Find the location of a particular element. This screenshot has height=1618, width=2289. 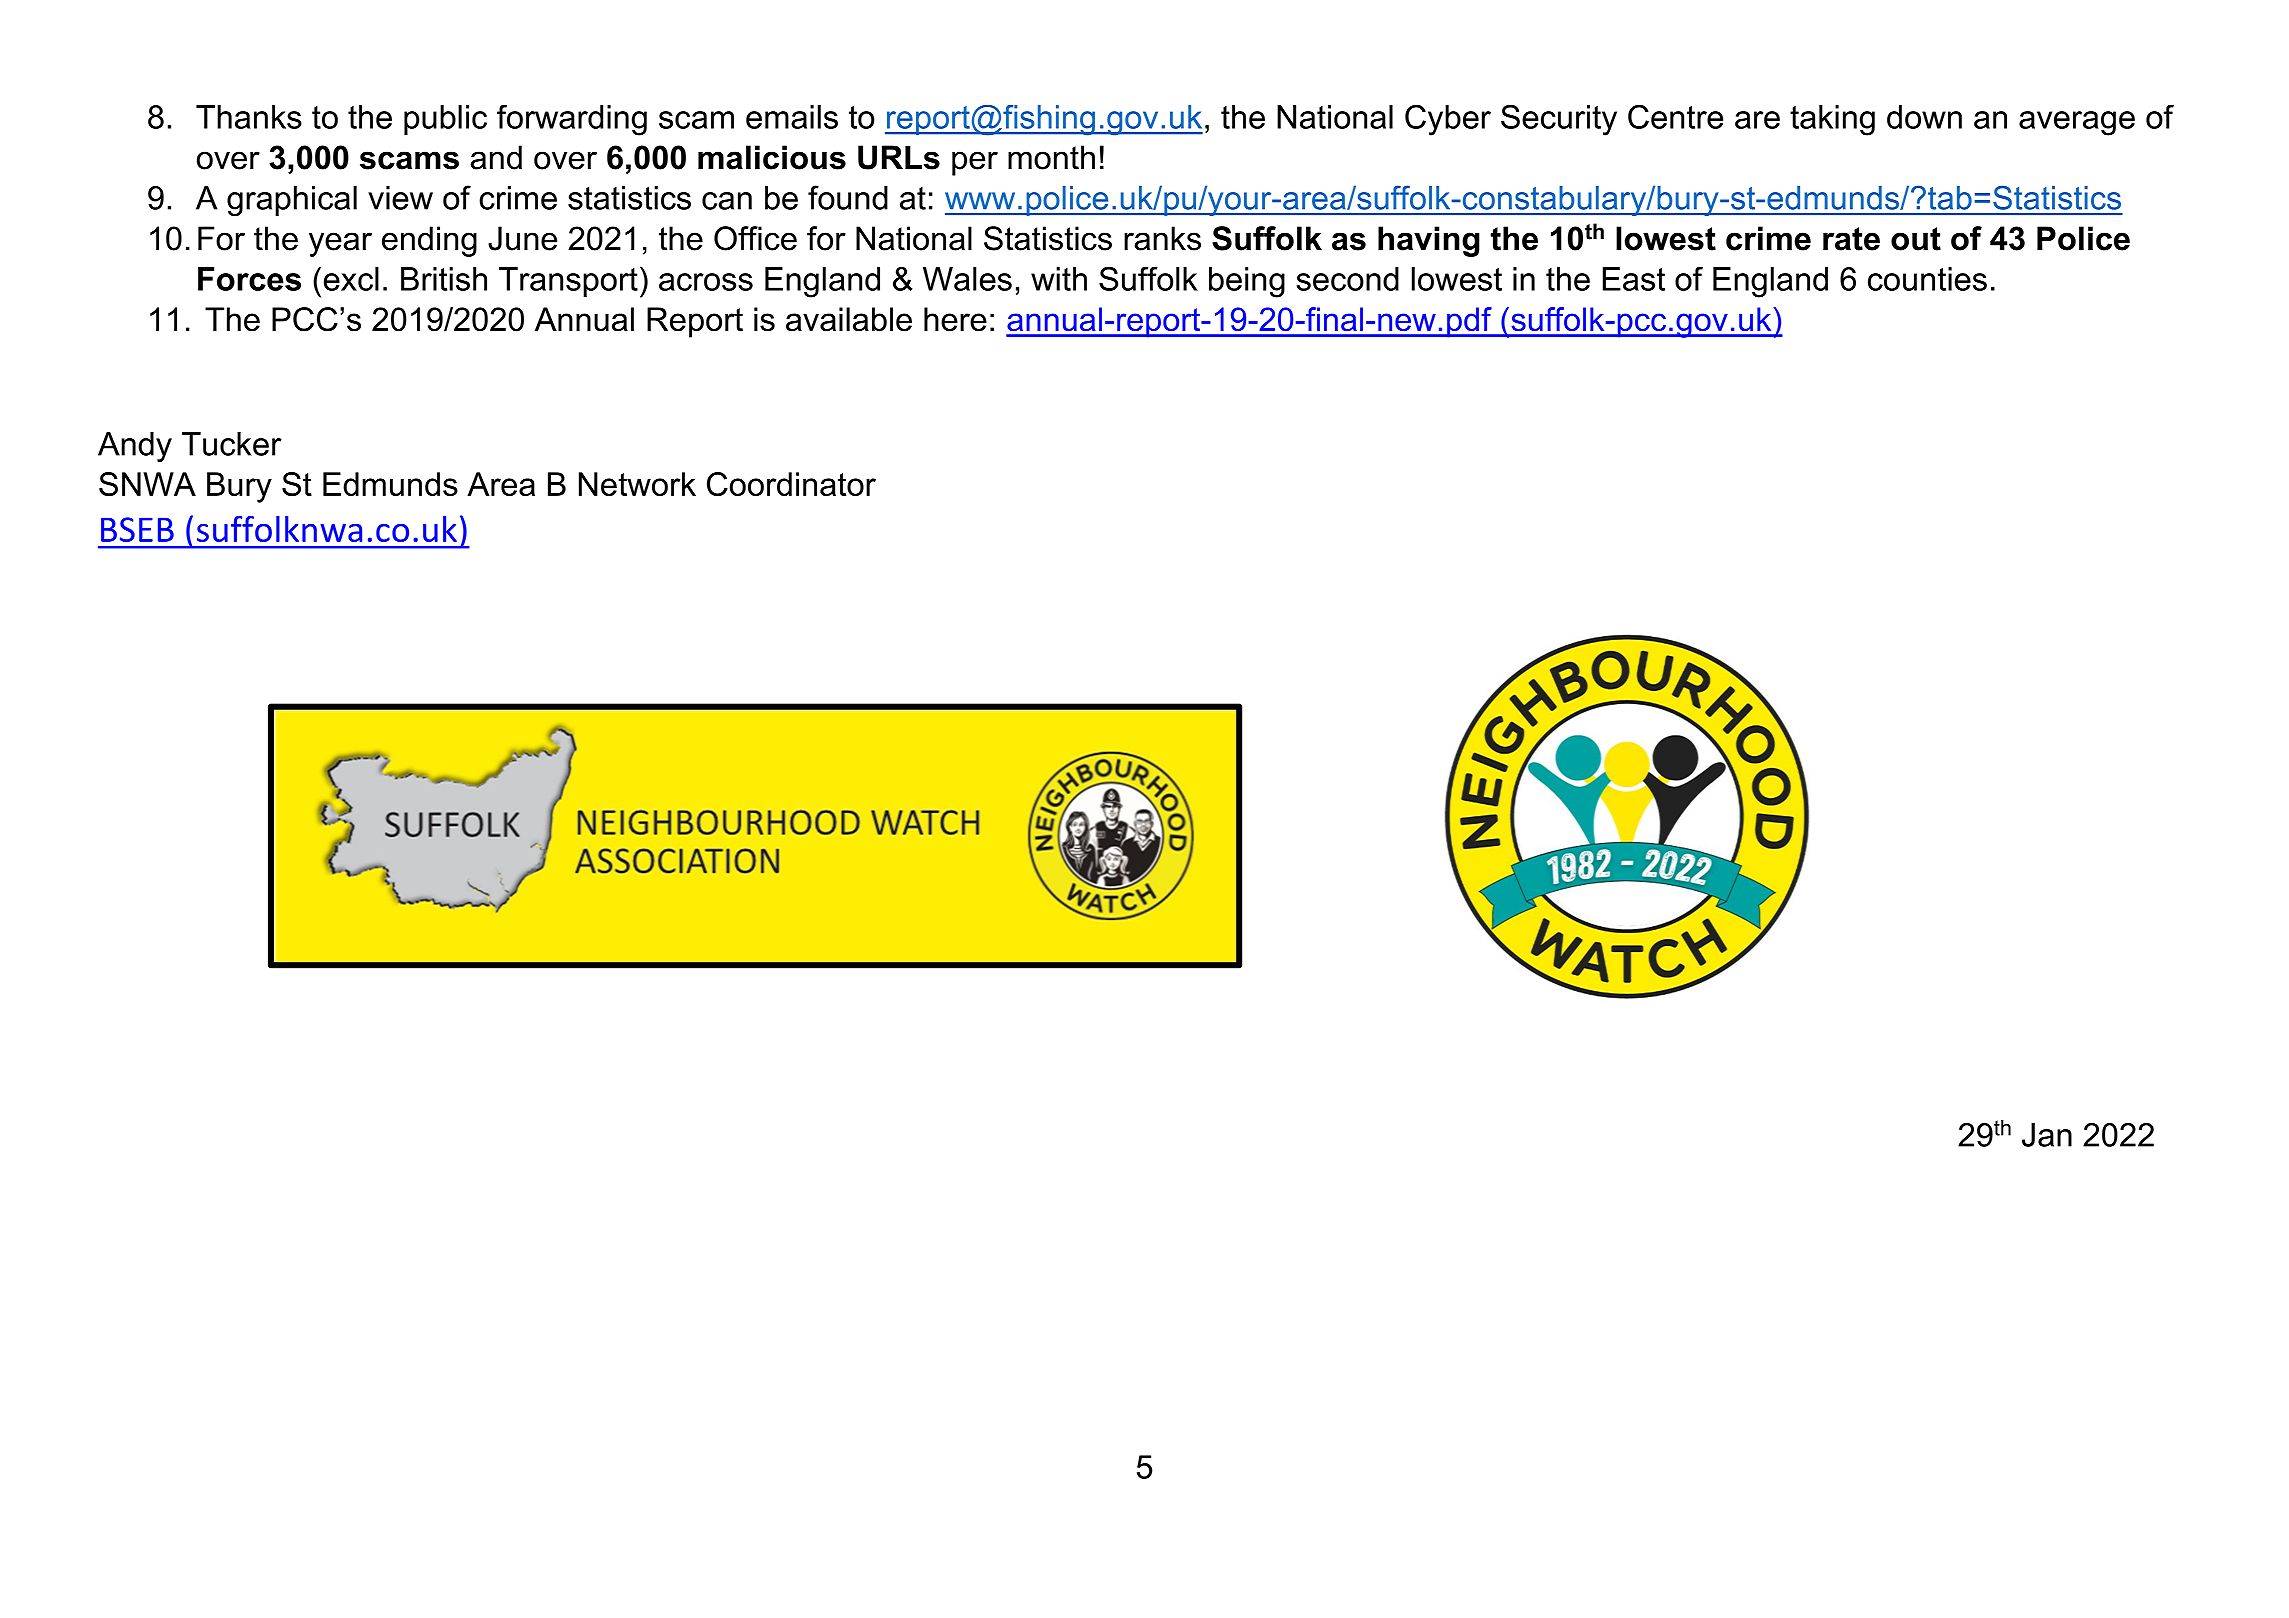

Jan is located at coordinates (2047, 1135).
